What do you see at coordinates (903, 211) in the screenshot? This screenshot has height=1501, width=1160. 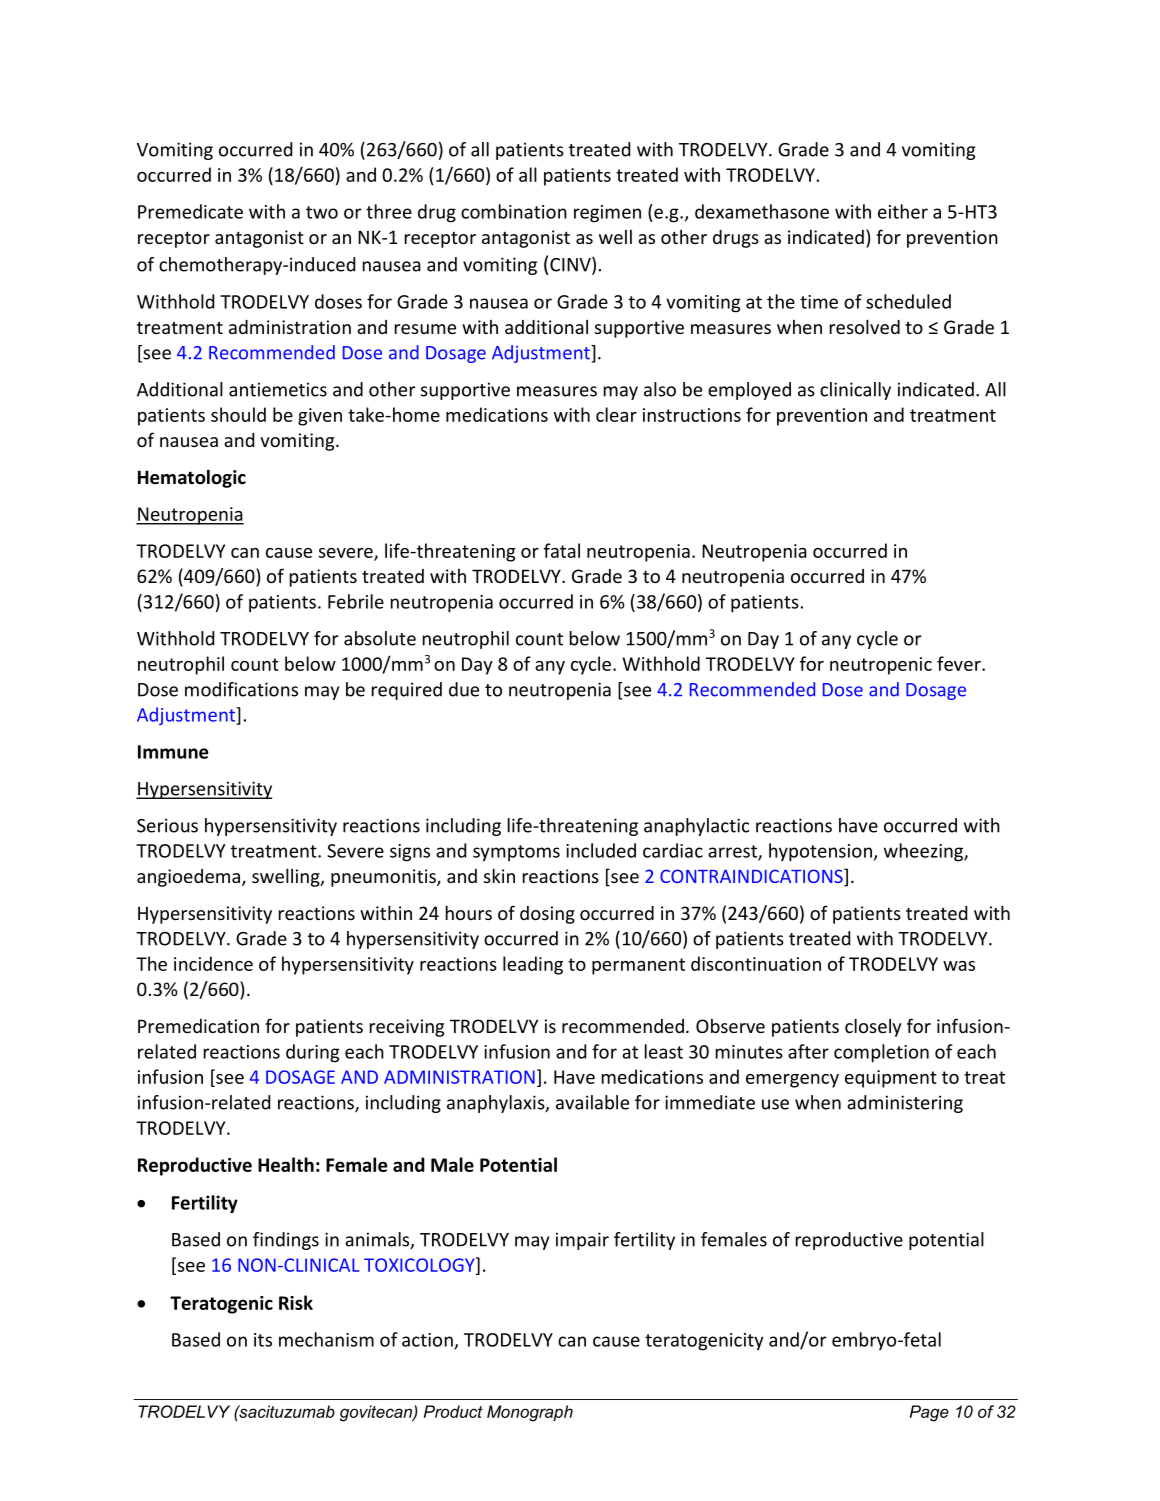 I see `either` at bounding box center [903, 211].
